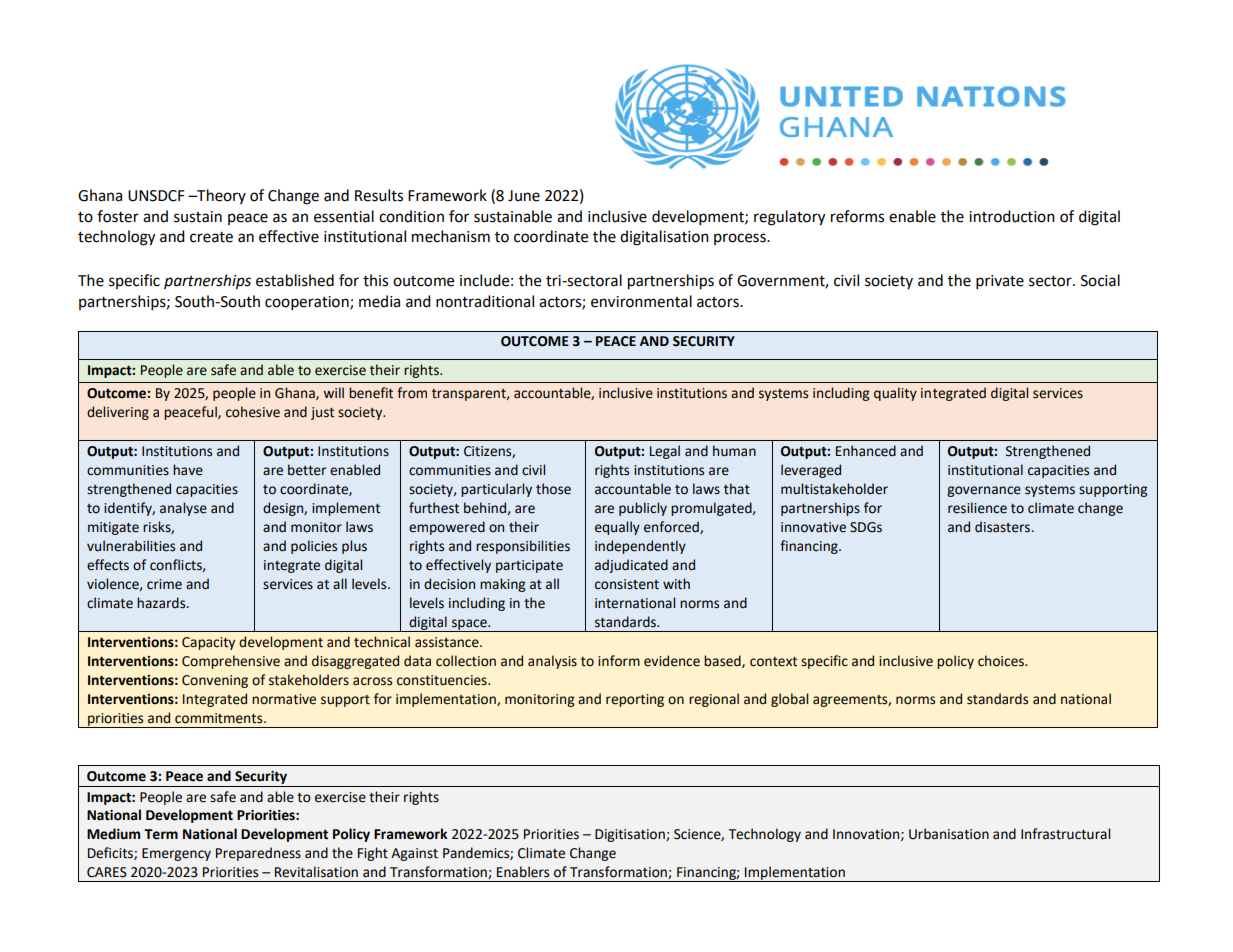  I want to click on analyse, so click(183, 509).
